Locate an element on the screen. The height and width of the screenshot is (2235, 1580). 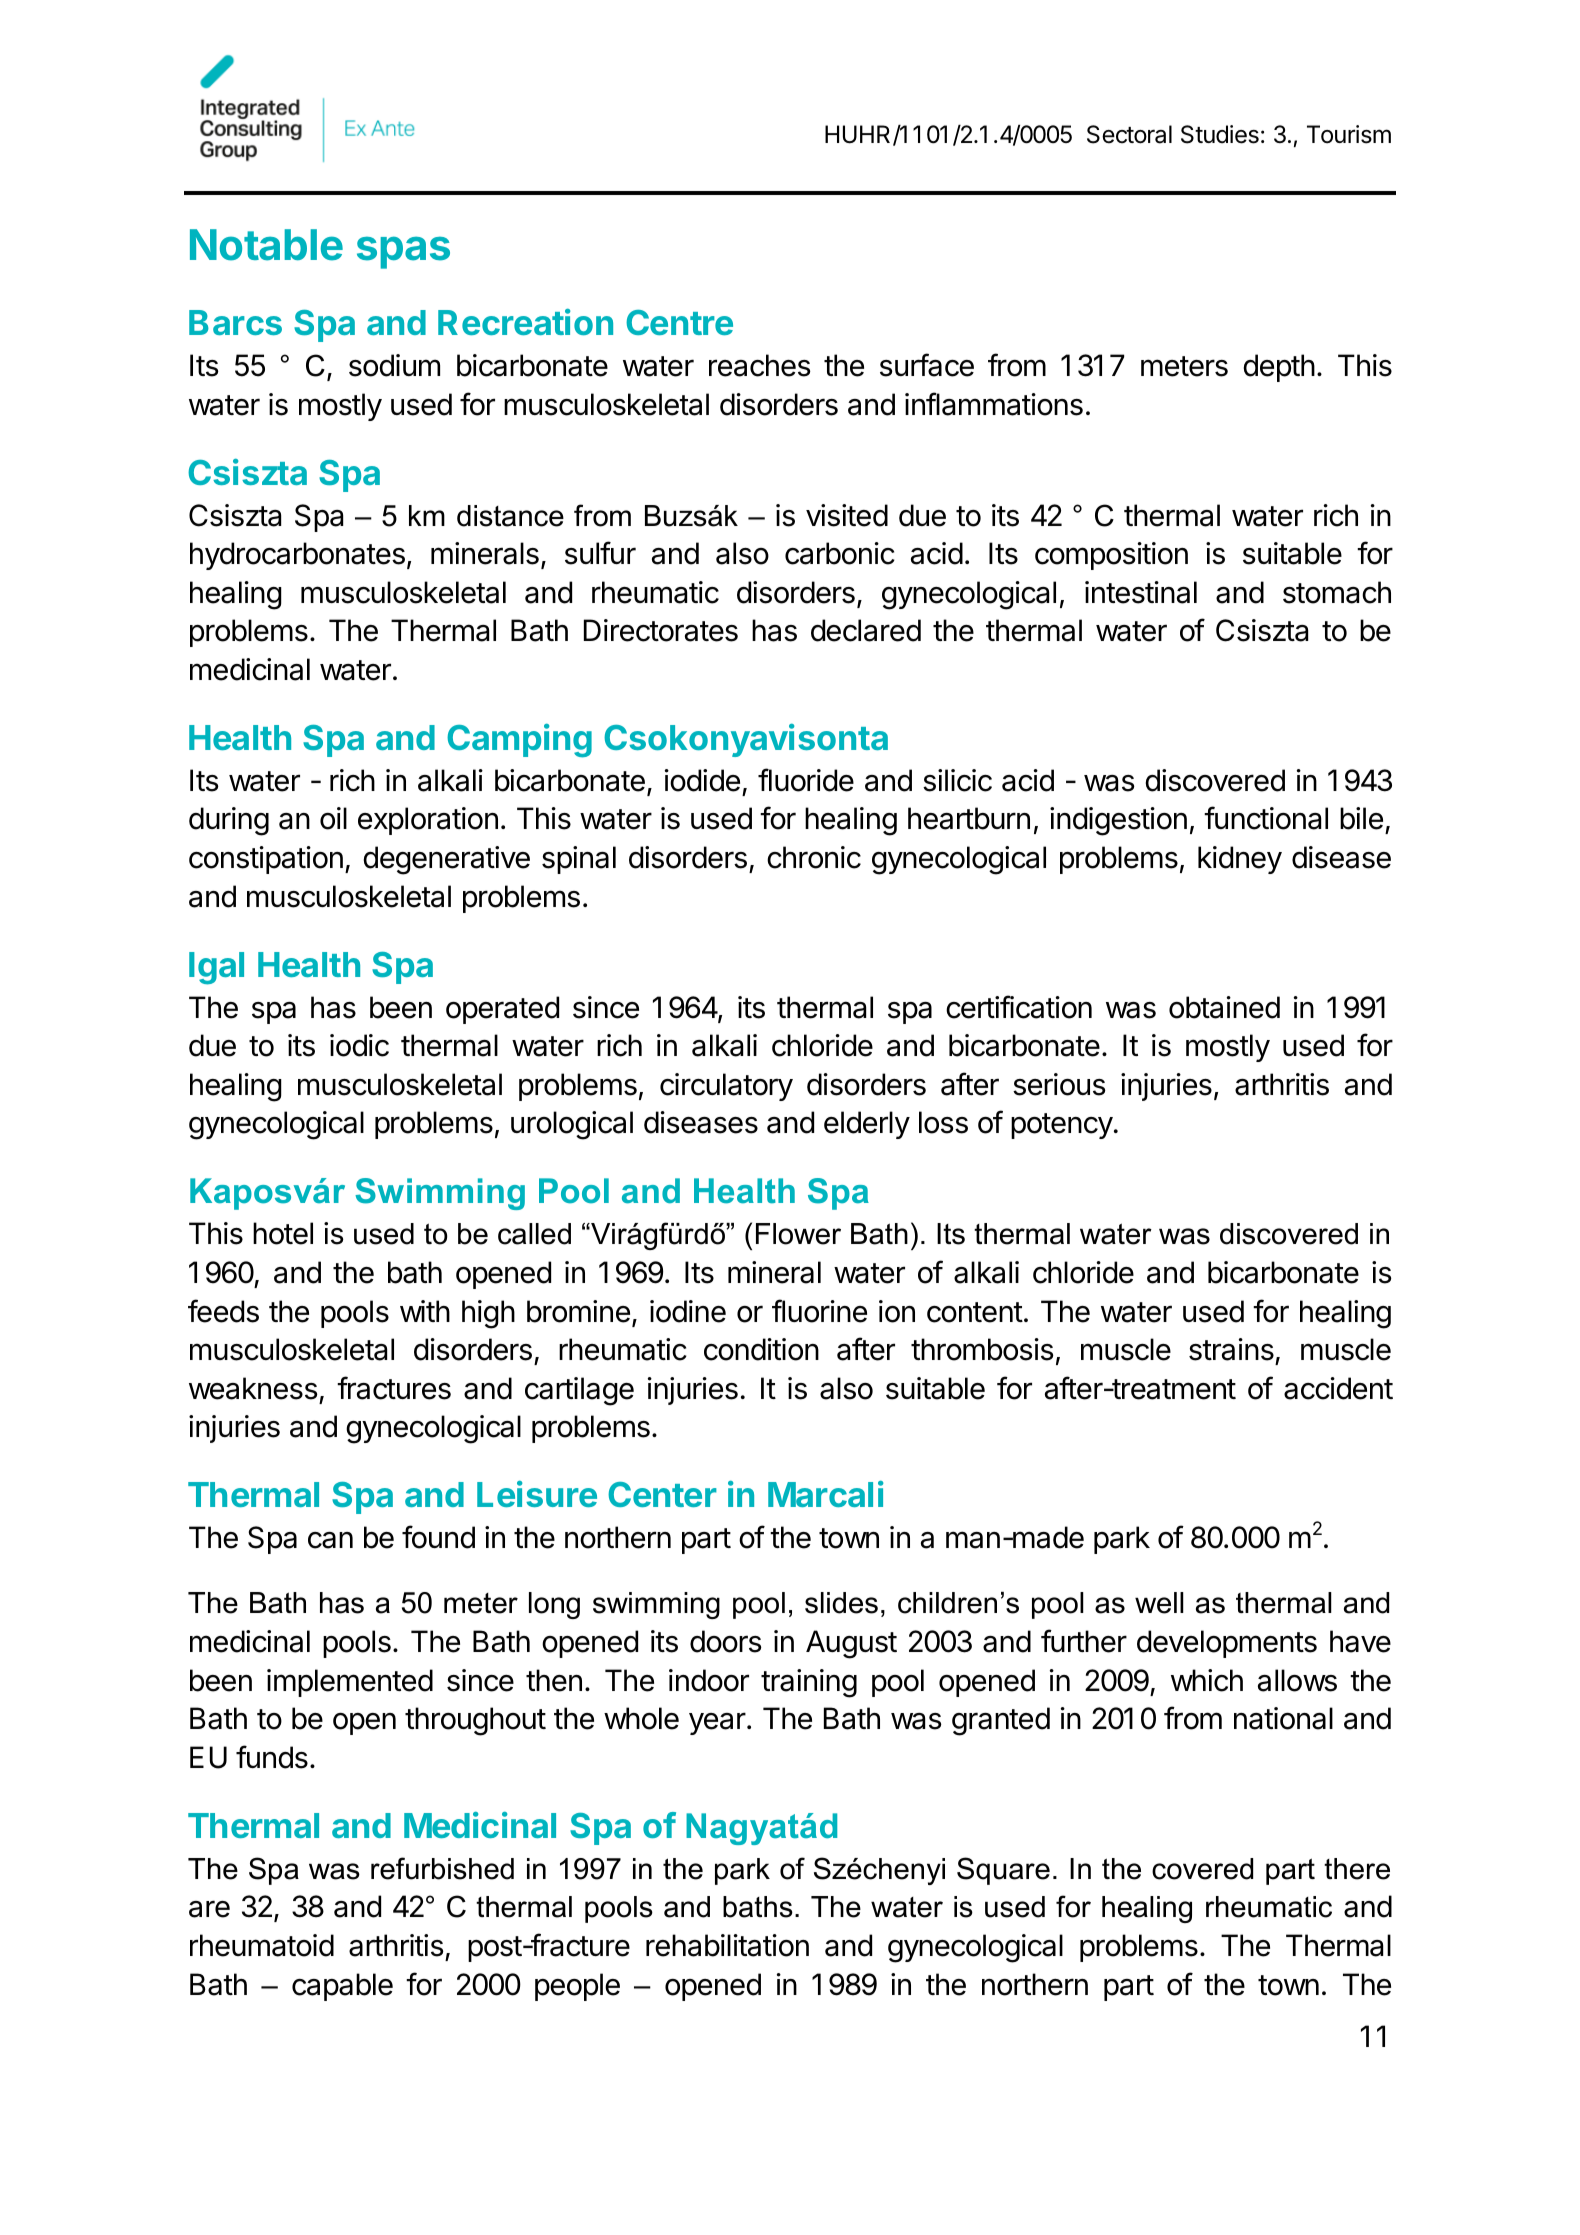
circulatory is located at coordinates (726, 1087).
